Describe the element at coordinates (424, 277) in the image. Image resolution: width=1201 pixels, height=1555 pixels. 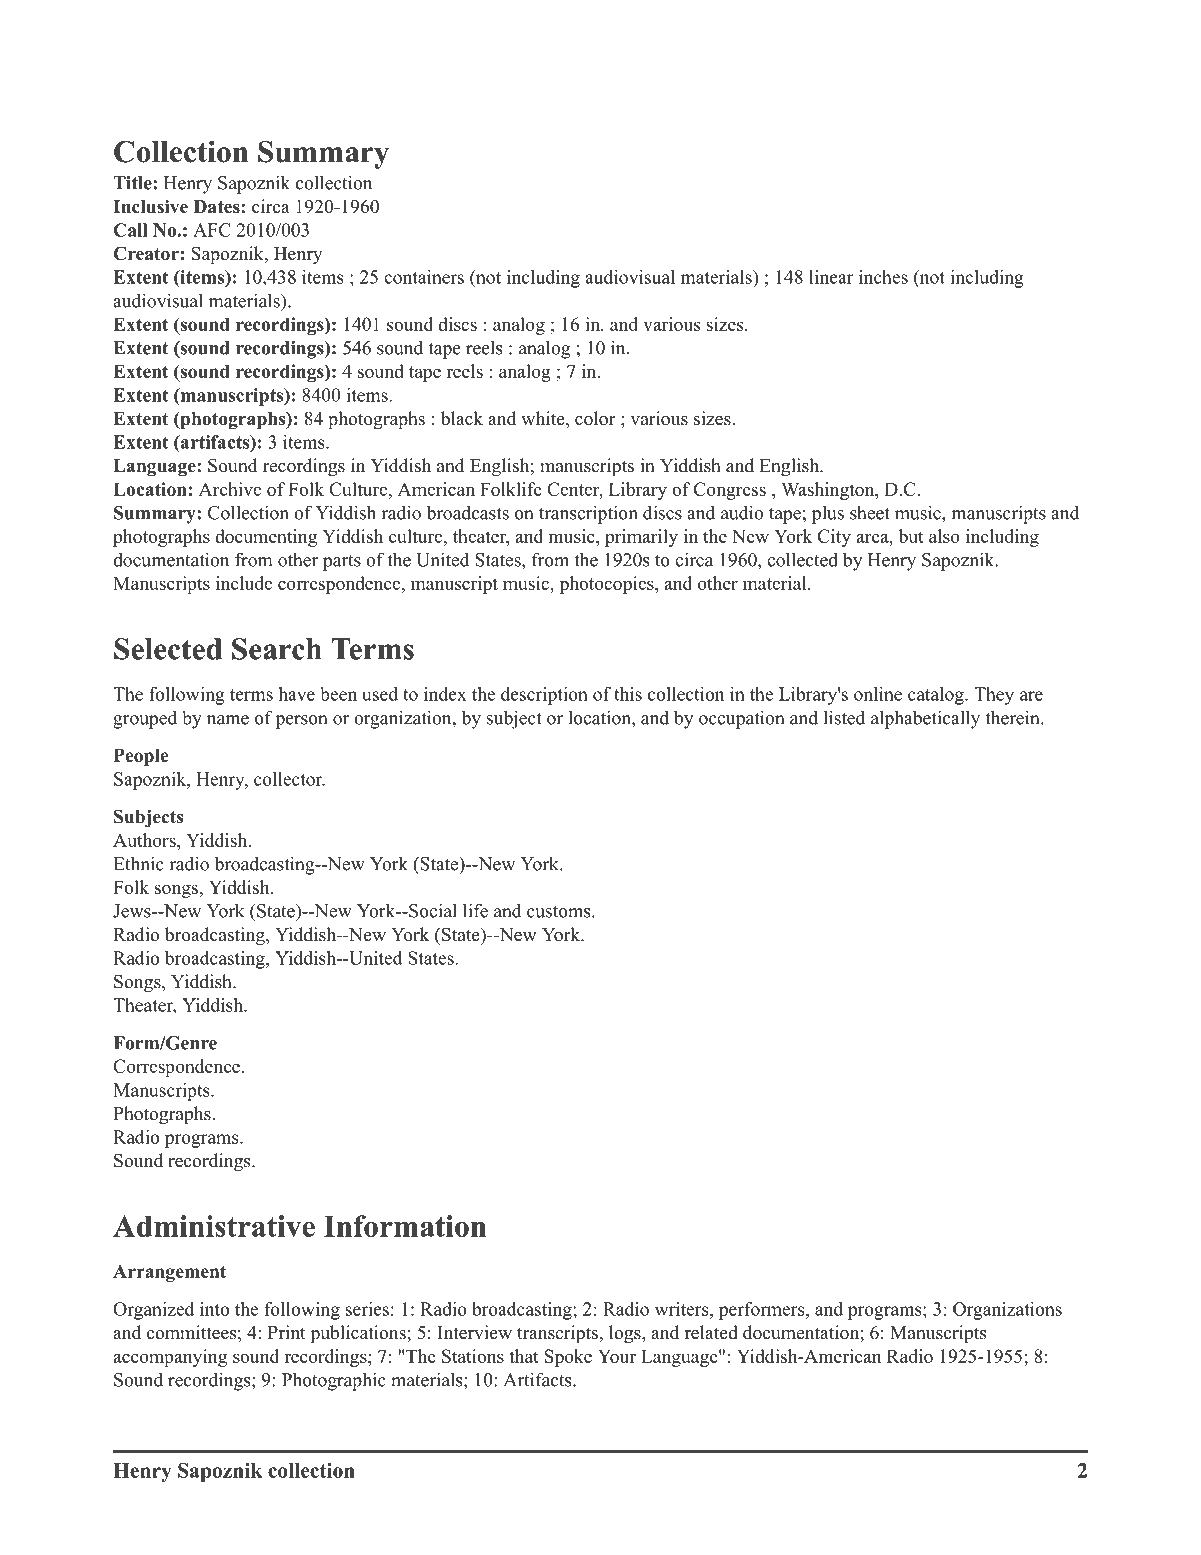
I see `containers` at that location.
